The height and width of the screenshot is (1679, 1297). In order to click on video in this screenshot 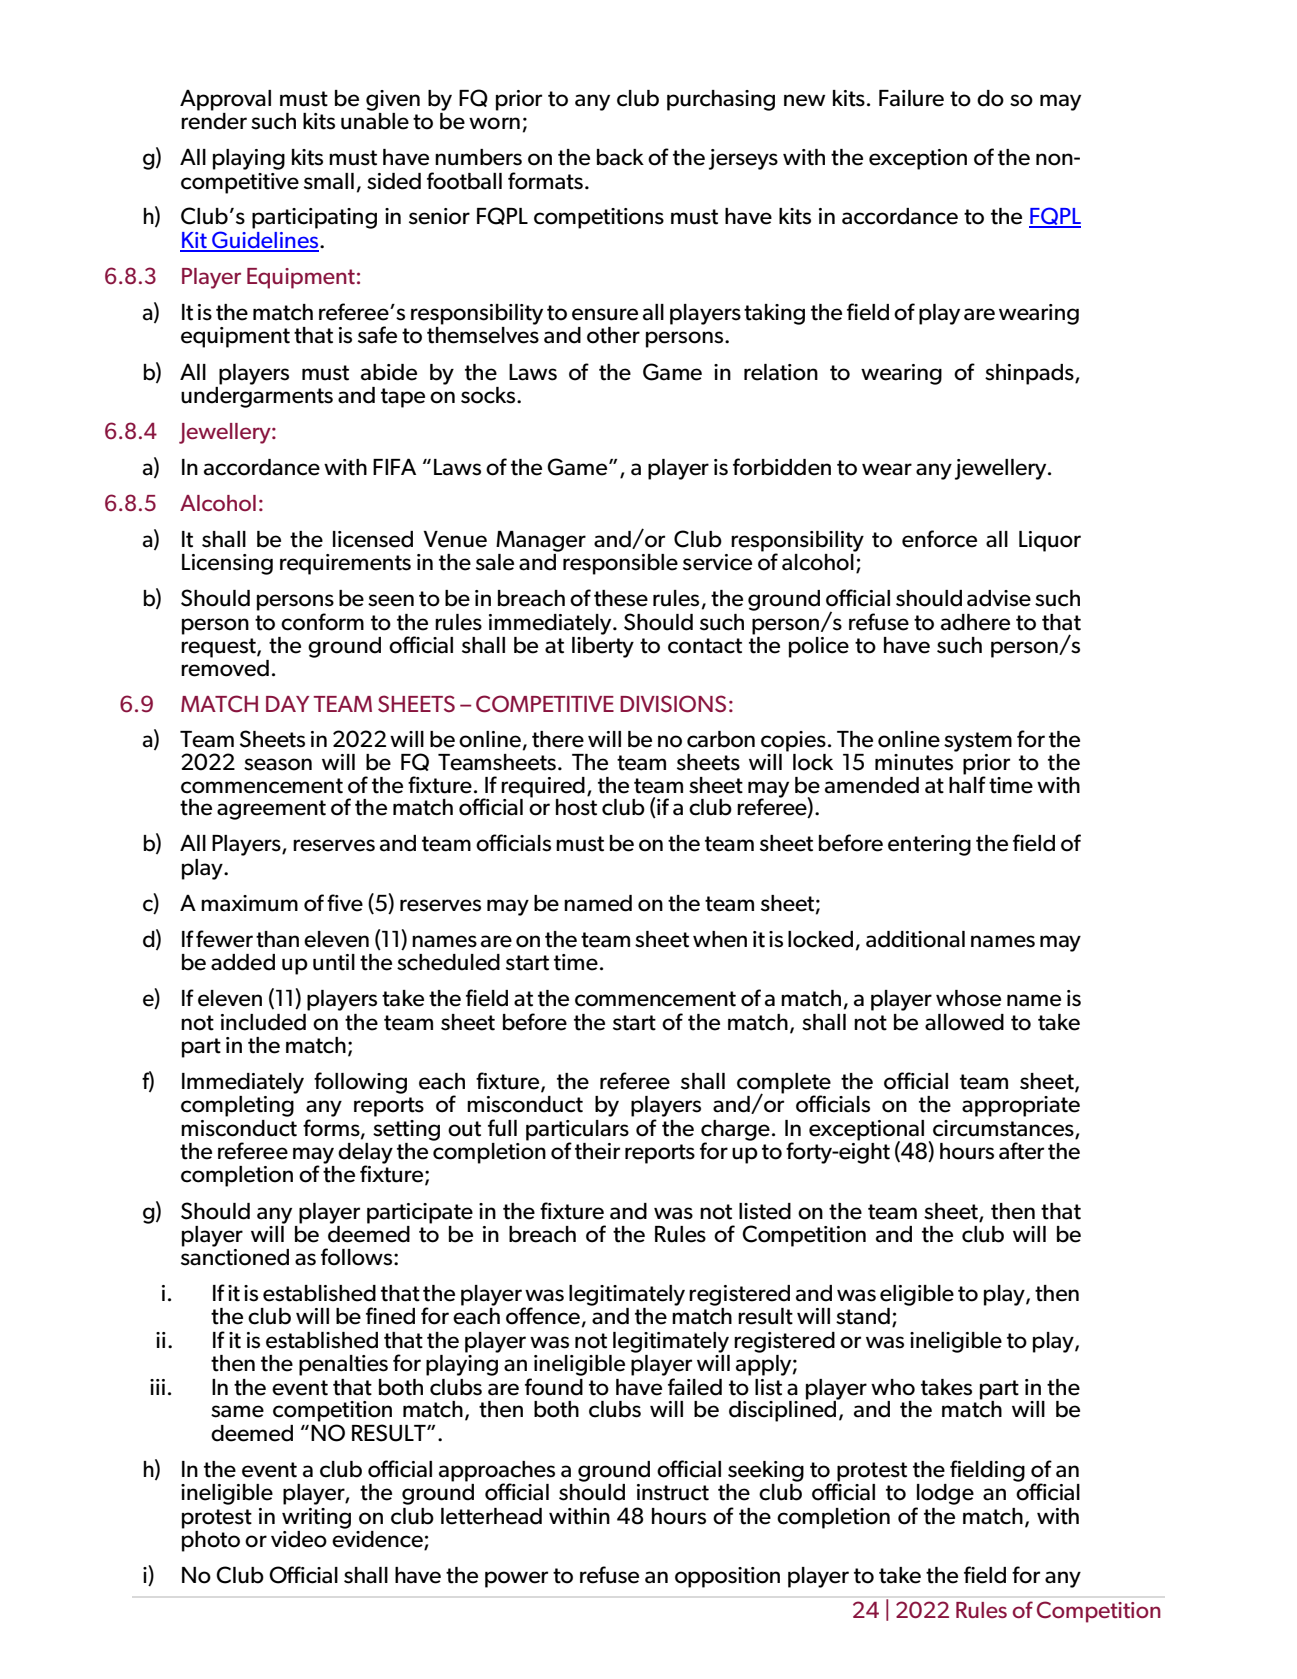, I will do `click(299, 1539)`.
